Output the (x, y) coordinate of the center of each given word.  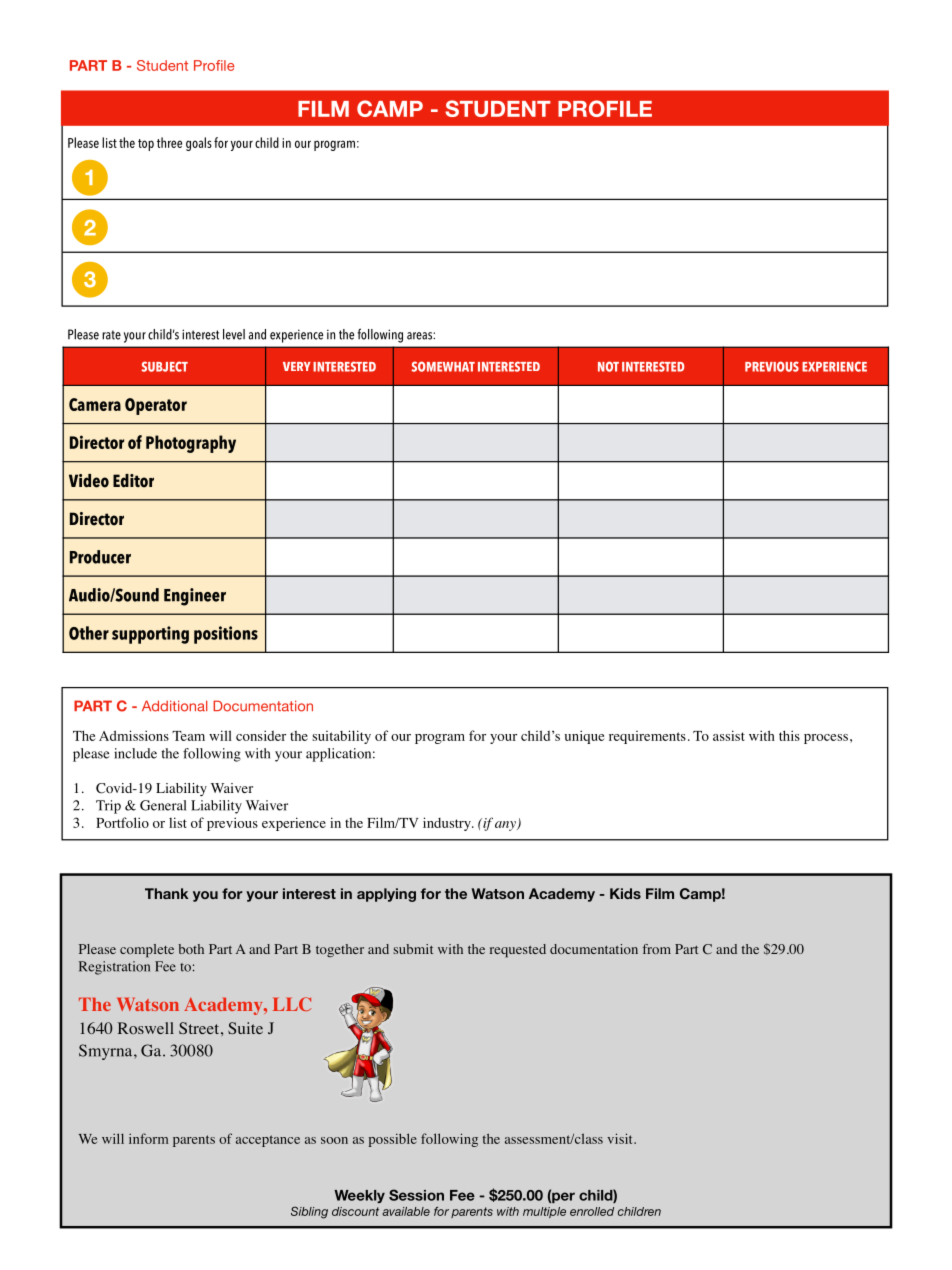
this (789, 735)
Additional (174, 706)
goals (199, 144)
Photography (191, 444)
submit (413, 949)
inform (148, 1138)
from (657, 949)
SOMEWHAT (443, 366)
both (191, 949)
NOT (608, 366)
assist (729, 735)
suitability (341, 737)
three (169, 142)
